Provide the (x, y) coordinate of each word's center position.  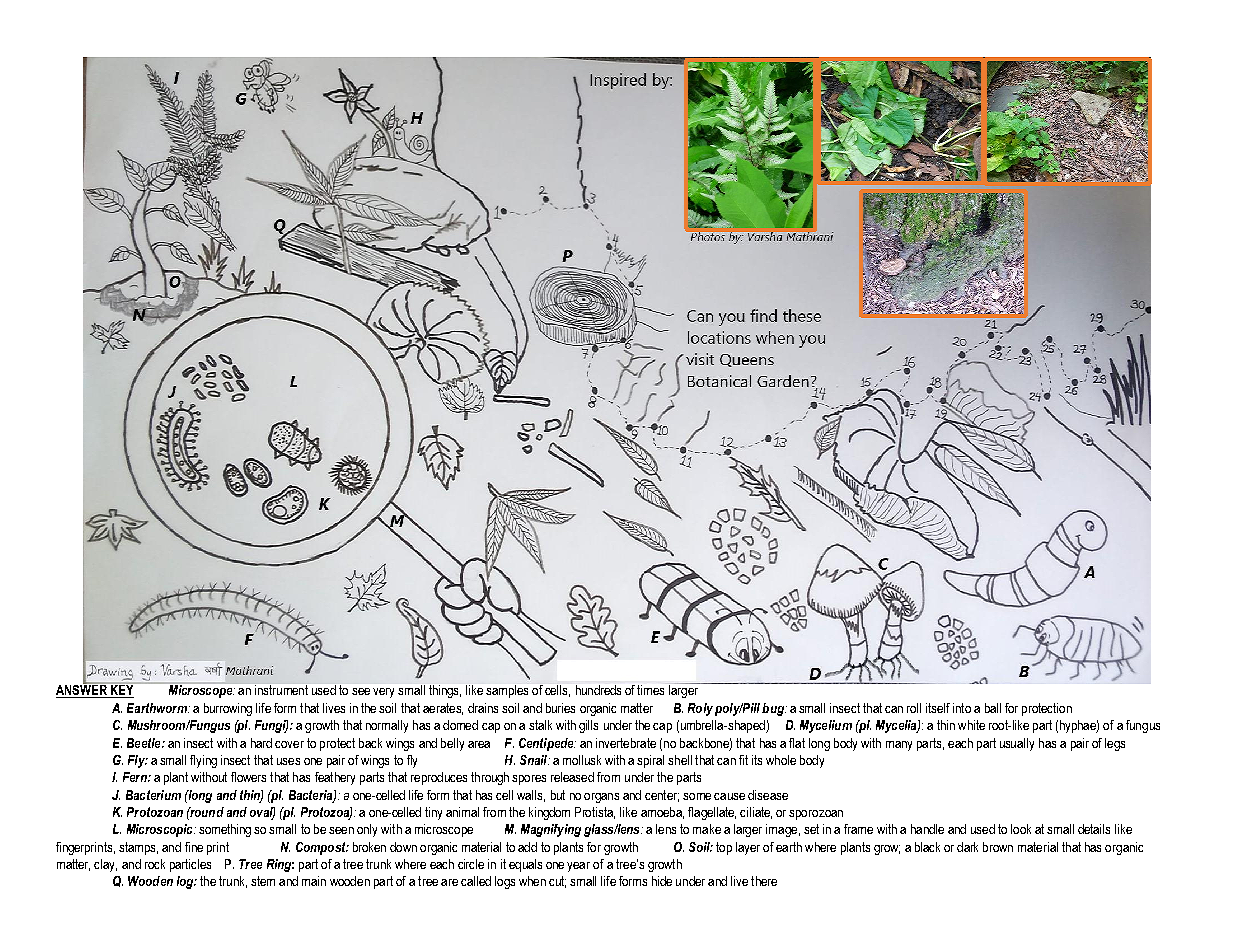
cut (557, 882)
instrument (281, 690)
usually (1017, 744)
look (1021, 829)
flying (203, 761)
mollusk (582, 760)
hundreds (598, 690)
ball (993, 708)
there (764, 881)
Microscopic (161, 830)
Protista (595, 813)
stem (263, 881)
